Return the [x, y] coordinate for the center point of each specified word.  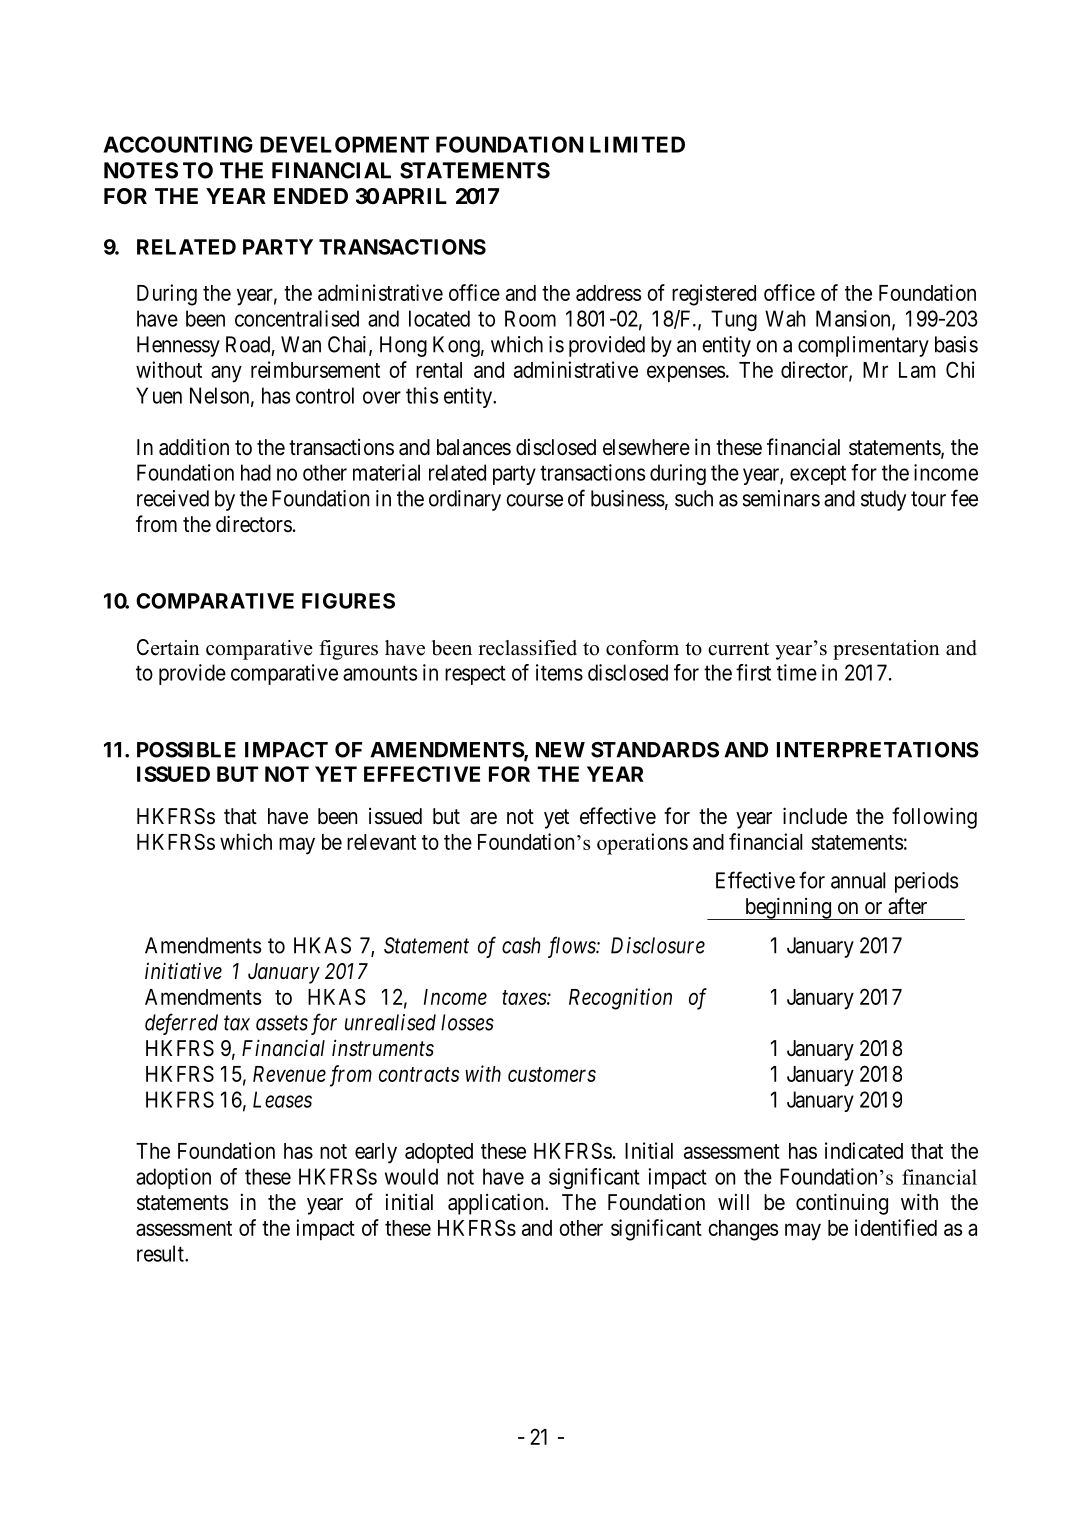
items [559, 672]
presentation [886, 650]
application [497, 1204]
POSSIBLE [186, 750]
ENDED [311, 196]
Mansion [854, 319]
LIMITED [637, 144]
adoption [173, 1178]
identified [896, 1227]
